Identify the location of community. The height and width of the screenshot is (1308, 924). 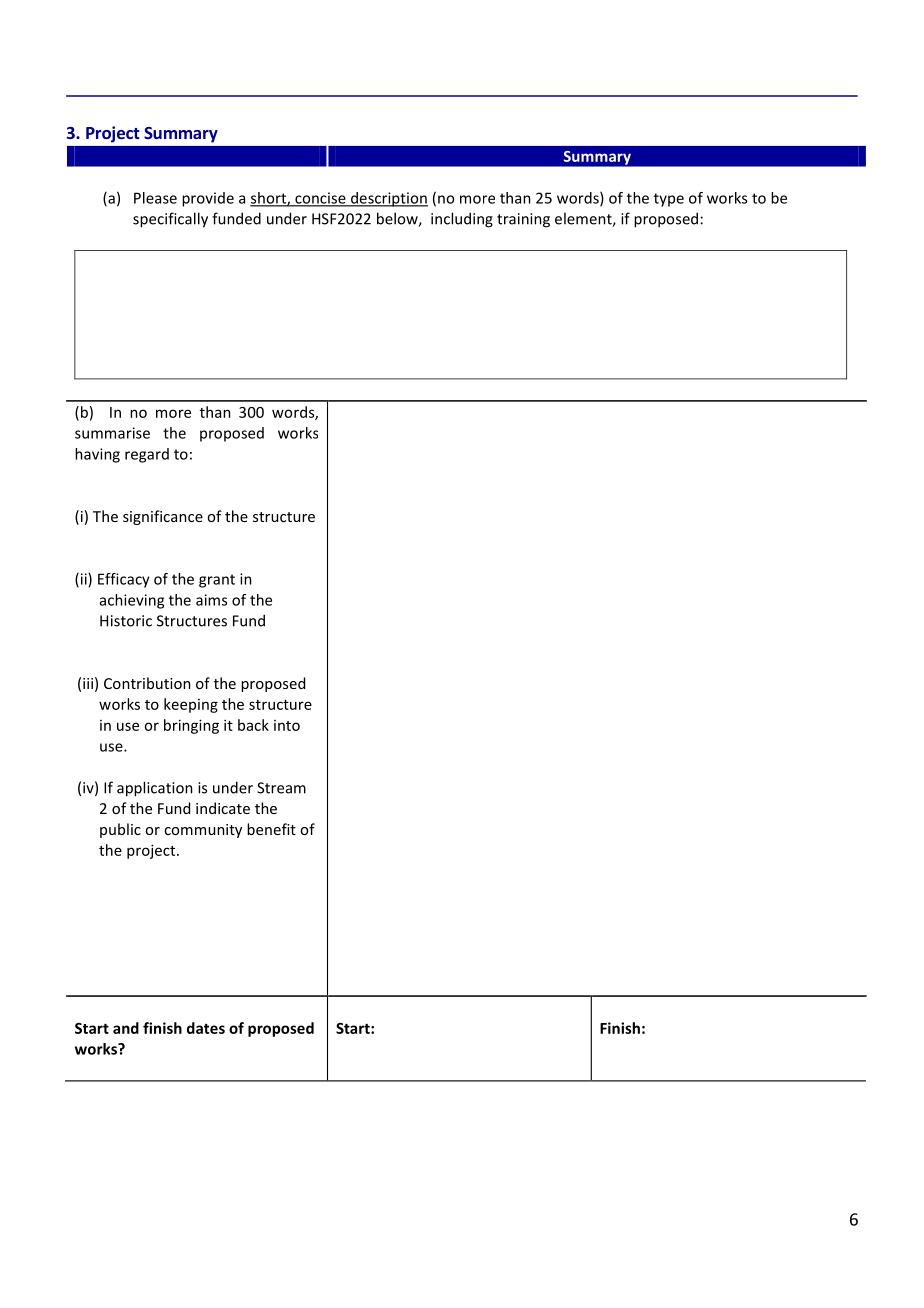
(203, 831).
